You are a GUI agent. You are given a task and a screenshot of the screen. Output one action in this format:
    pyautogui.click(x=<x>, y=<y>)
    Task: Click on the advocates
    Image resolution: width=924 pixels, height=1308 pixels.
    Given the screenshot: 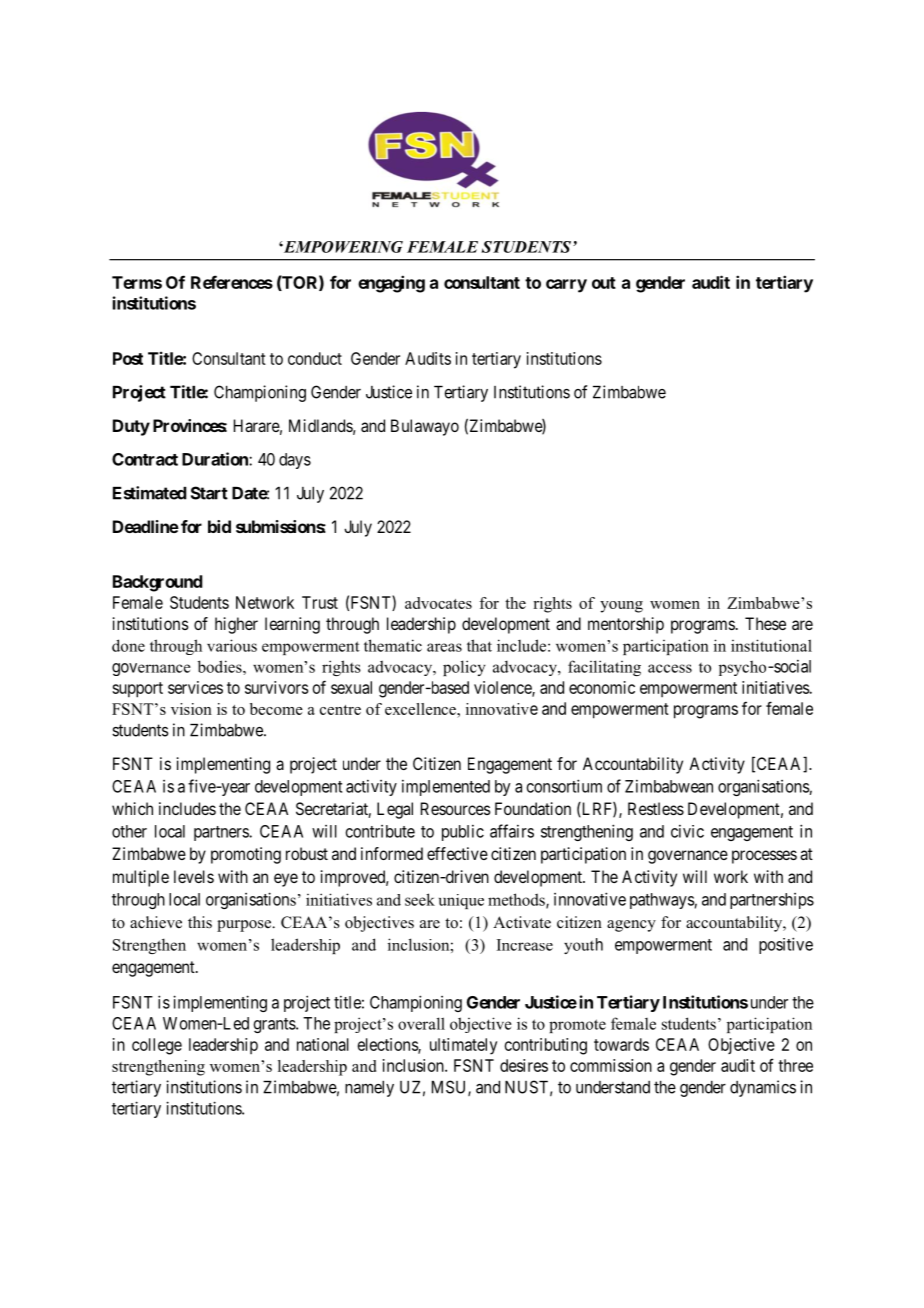 What is the action you would take?
    pyautogui.click(x=438, y=603)
